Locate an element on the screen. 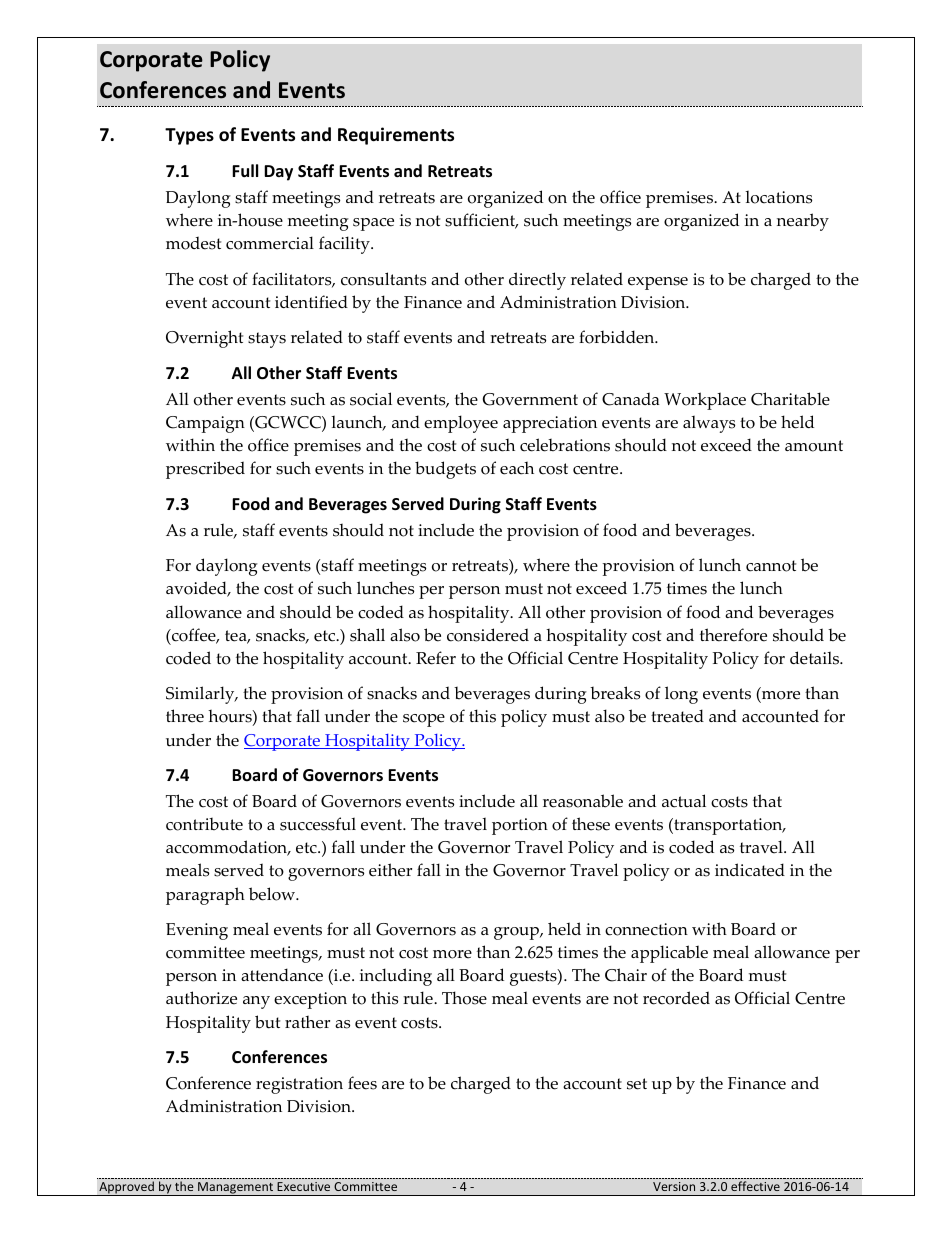 This screenshot has height=1233, width=952. Requirements is located at coordinates (396, 136).
